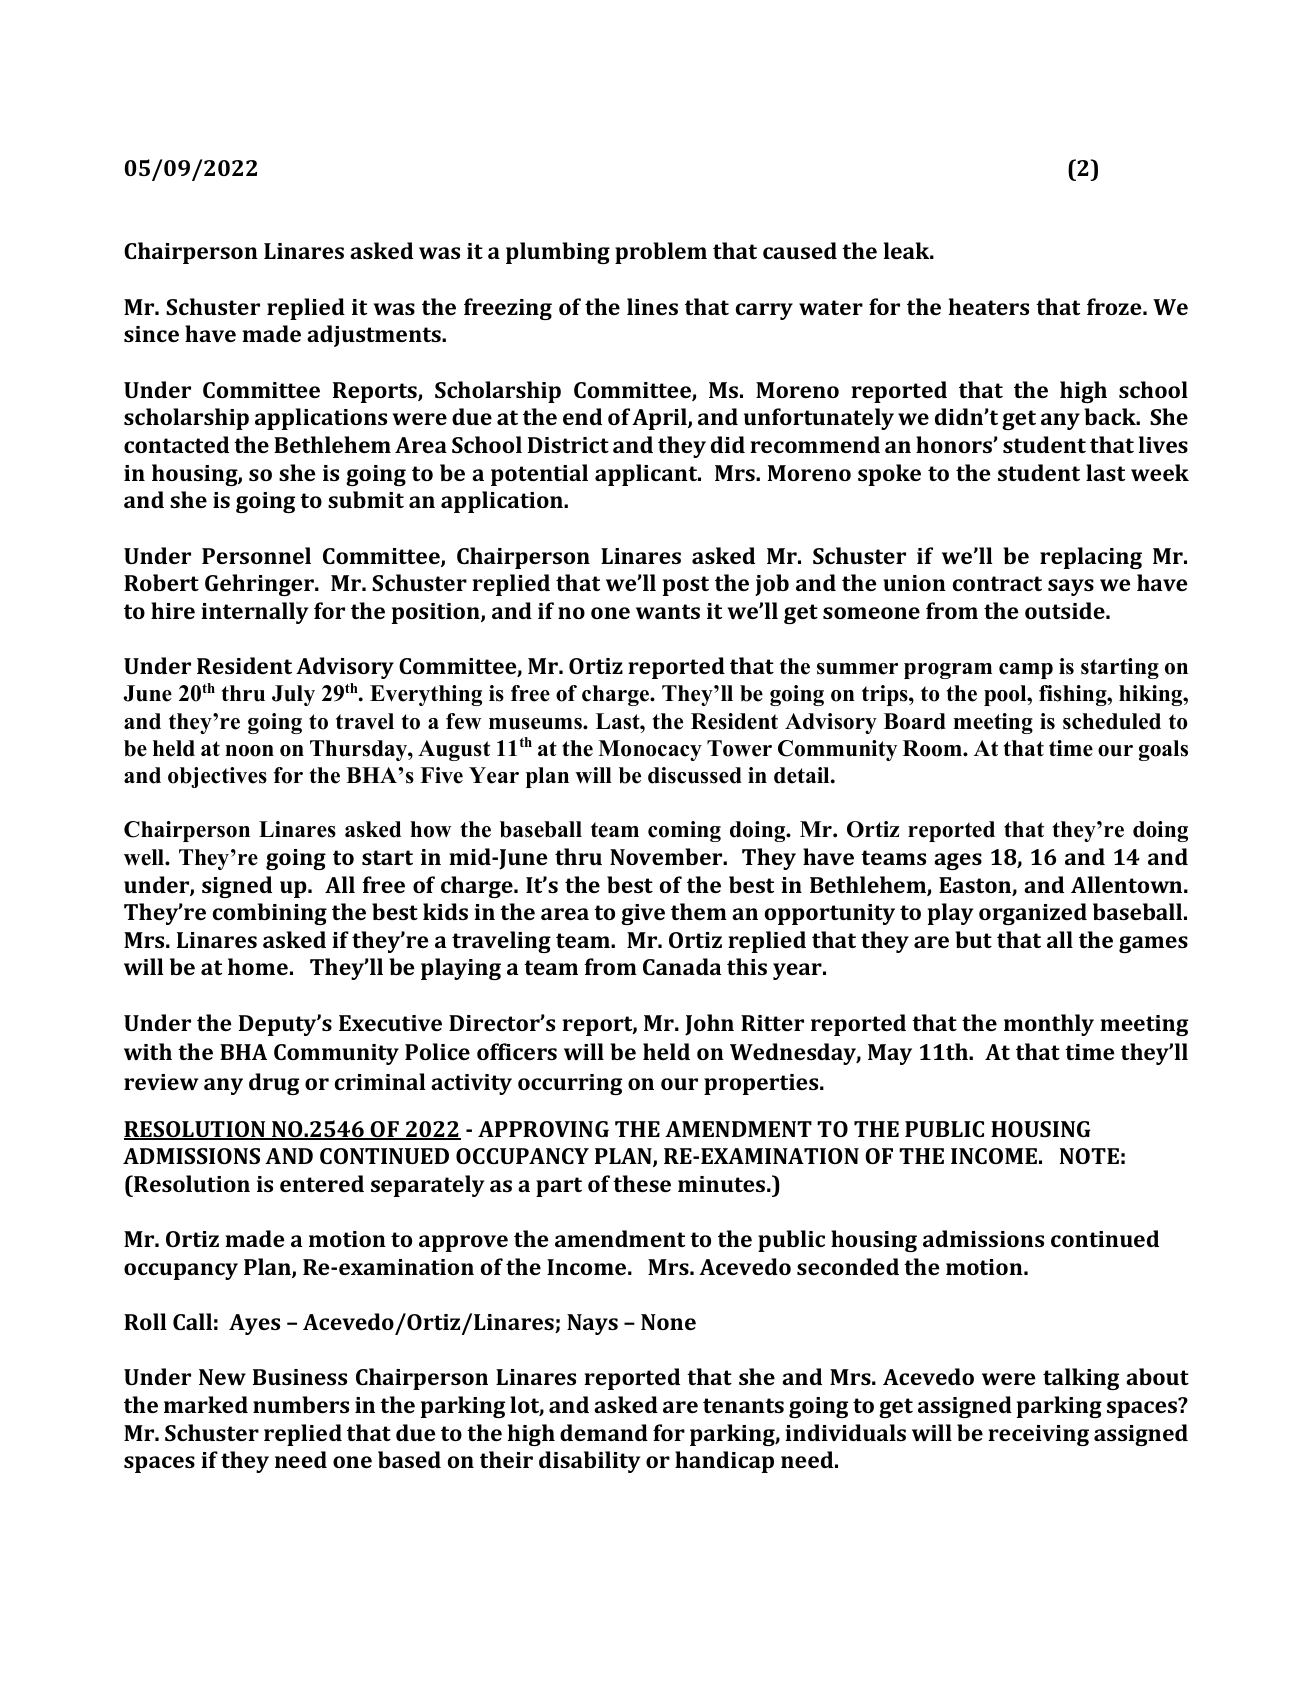 This screenshot has width=1313, height=1699. Describe the element at coordinates (1071, 587) in the screenshot. I see `says` at that location.
